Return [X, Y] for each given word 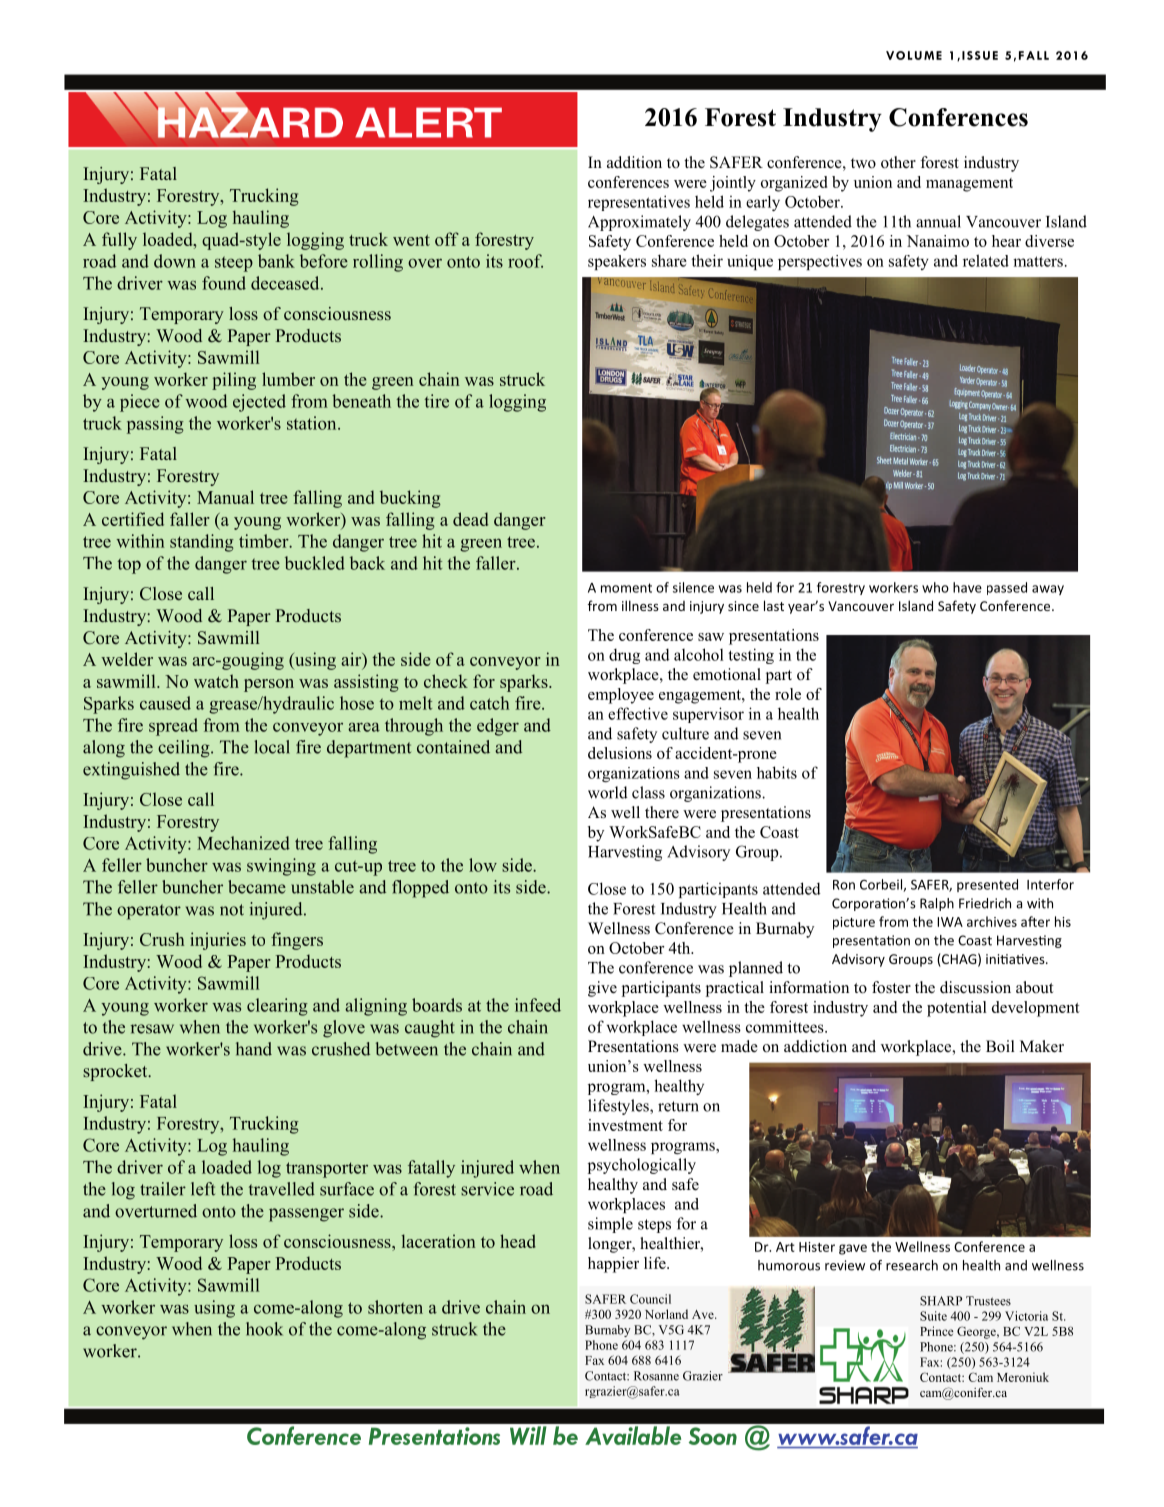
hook [264, 1329]
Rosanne [656, 1376]
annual [938, 221]
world [608, 792]
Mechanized [243, 843]
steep [234, 264]
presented [987, 885]
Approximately [639, 223]
